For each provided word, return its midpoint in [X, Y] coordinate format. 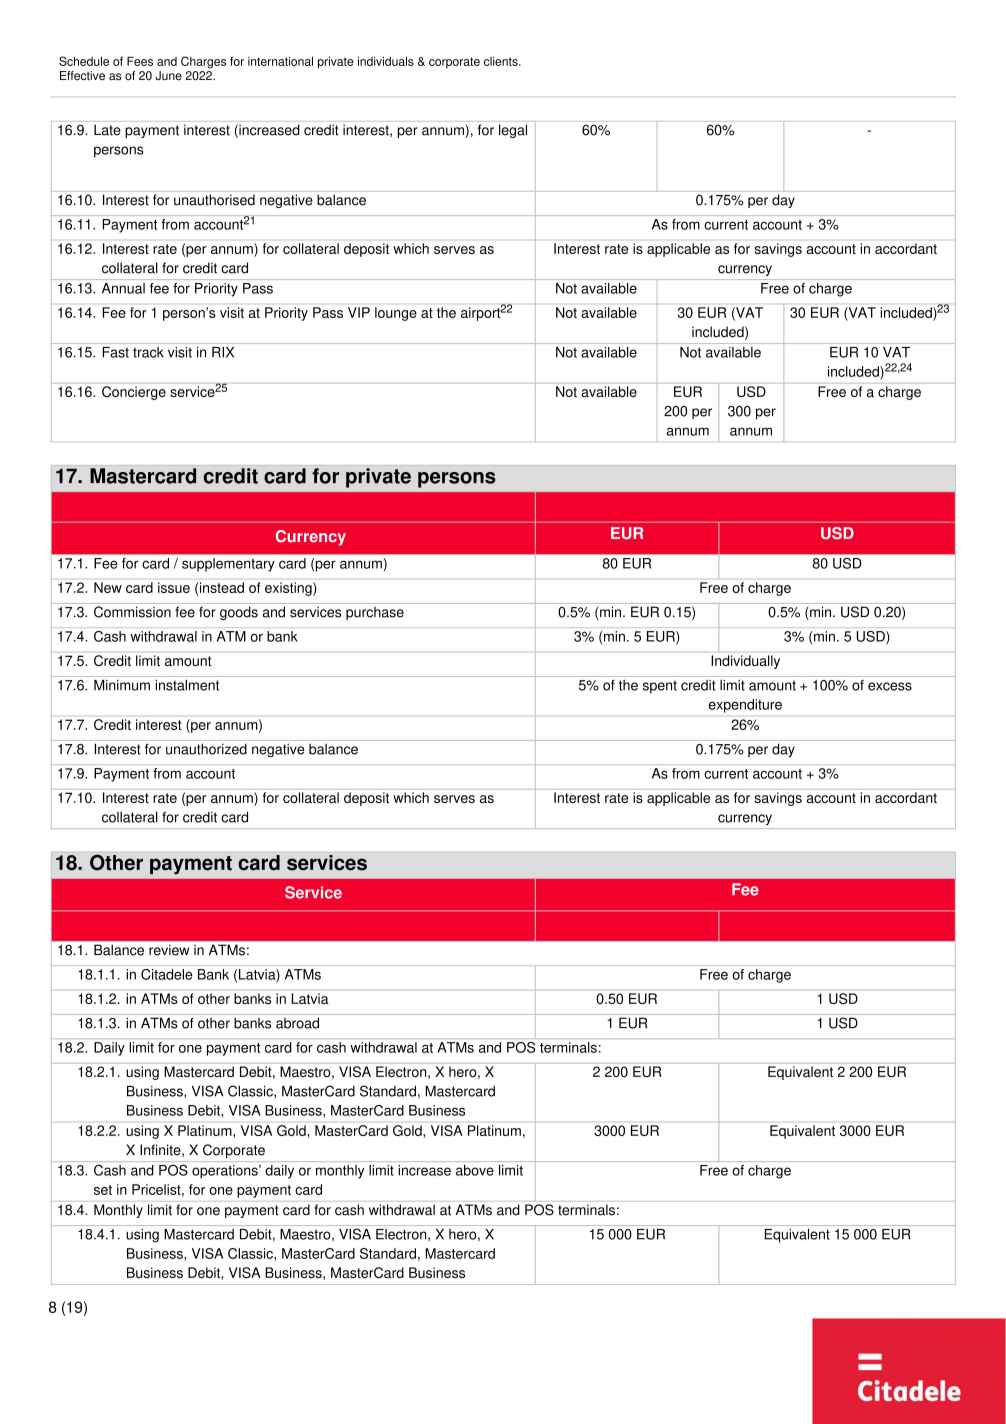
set [103, 1190]
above [475, 1170]
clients [502, 61]
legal [513, 131]
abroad [297, 1023]
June [168, 76]
